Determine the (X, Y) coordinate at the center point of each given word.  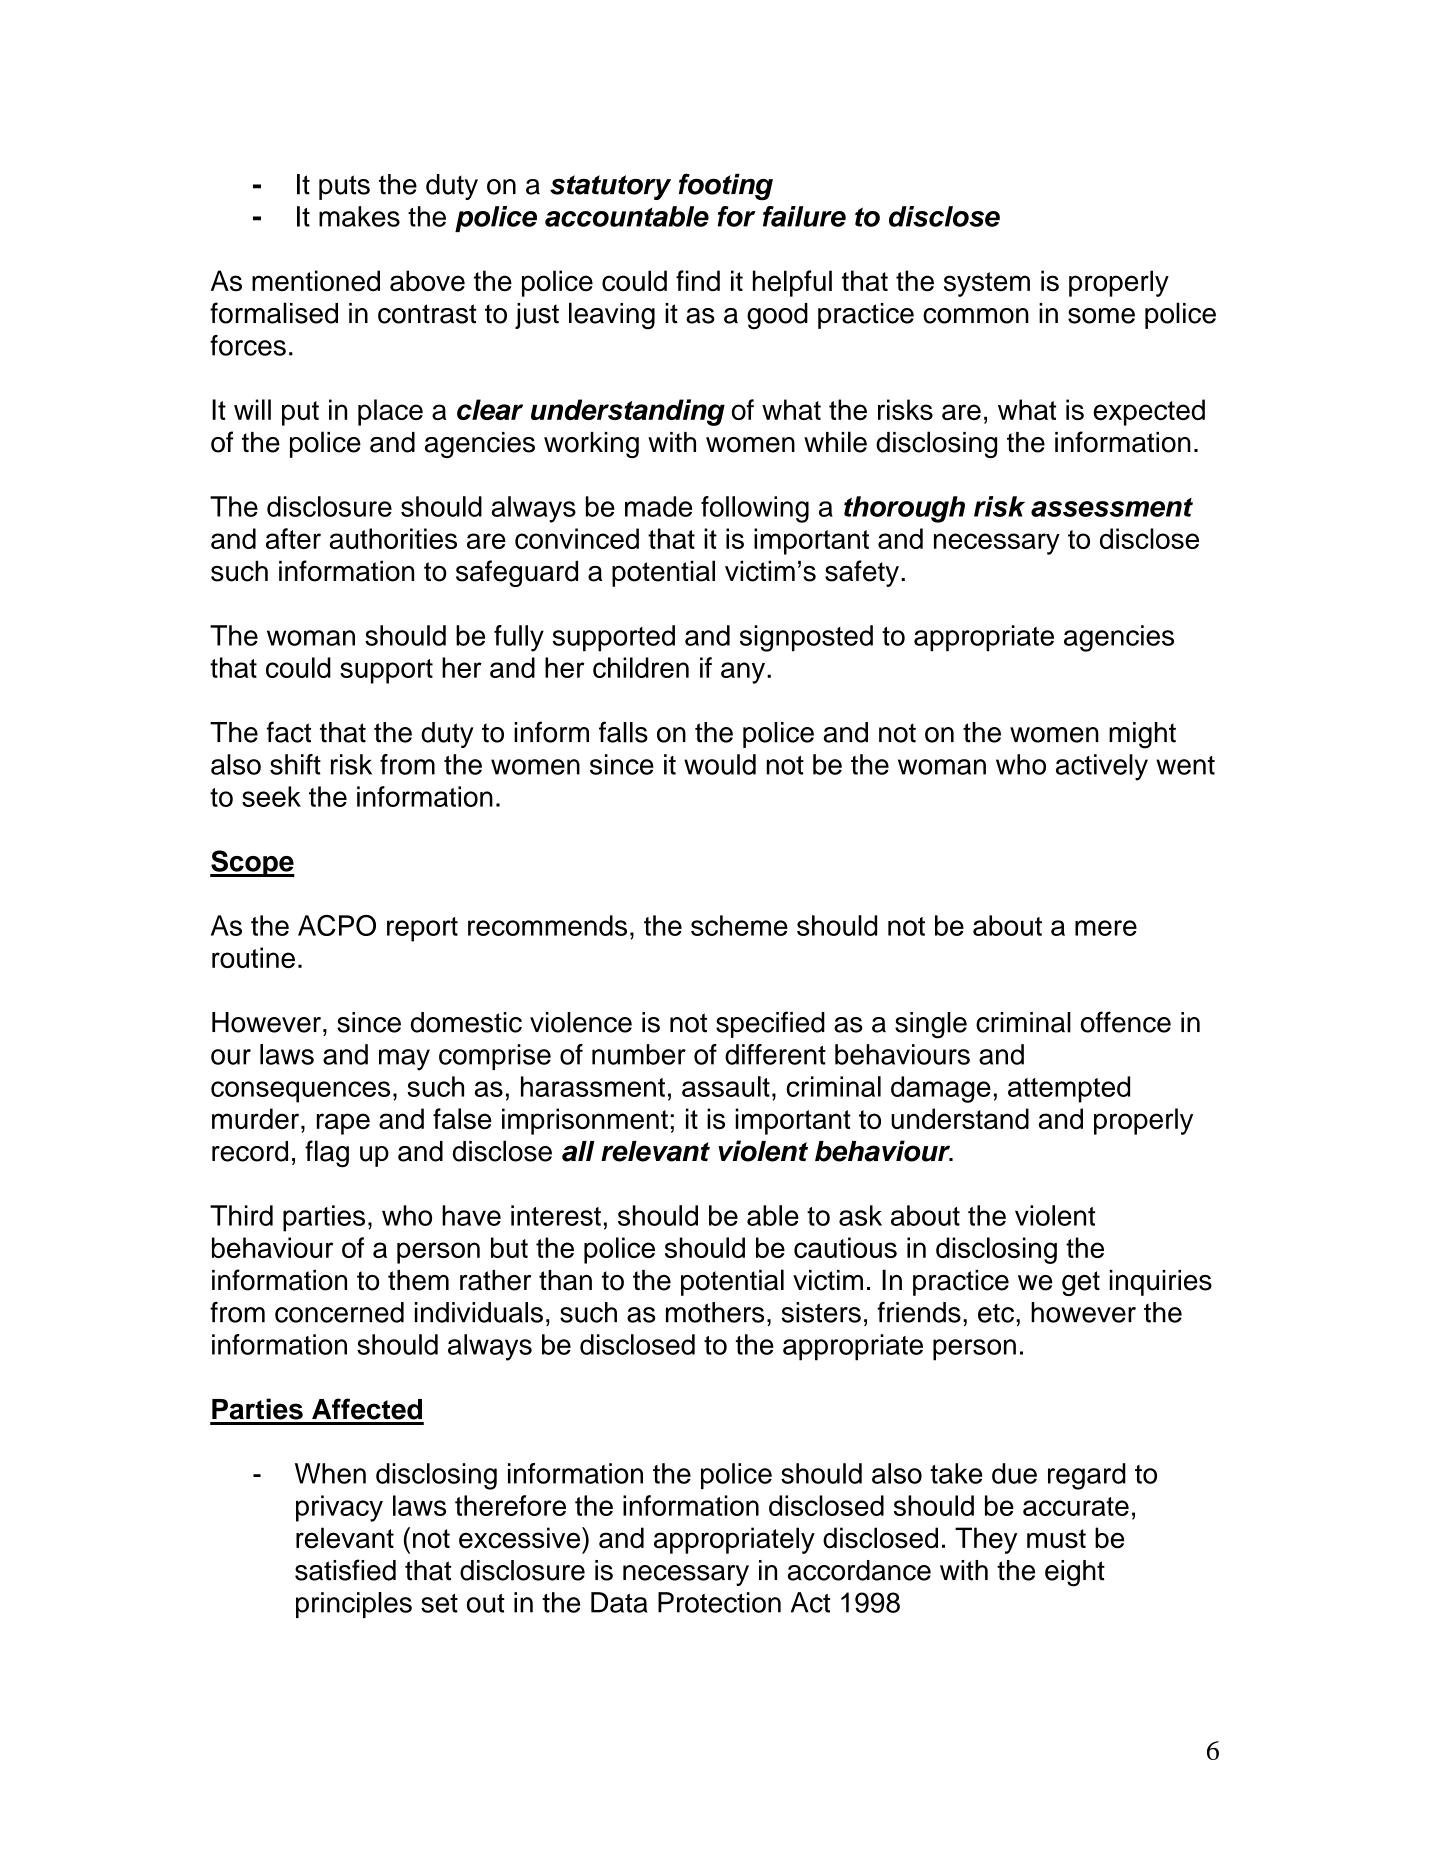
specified (770, 1024)
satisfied (345, 1570)
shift (295, 764)
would (720, 764)
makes (359, 216)
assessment (1112, 507)
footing (726, 186)
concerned (339, 1312)
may (404, 1060)
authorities (393, 538)
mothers (715, 1312)
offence (1126, 1022)
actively (1102, 767)
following (755, 509)
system (987, 284)
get (1081, 1283)
